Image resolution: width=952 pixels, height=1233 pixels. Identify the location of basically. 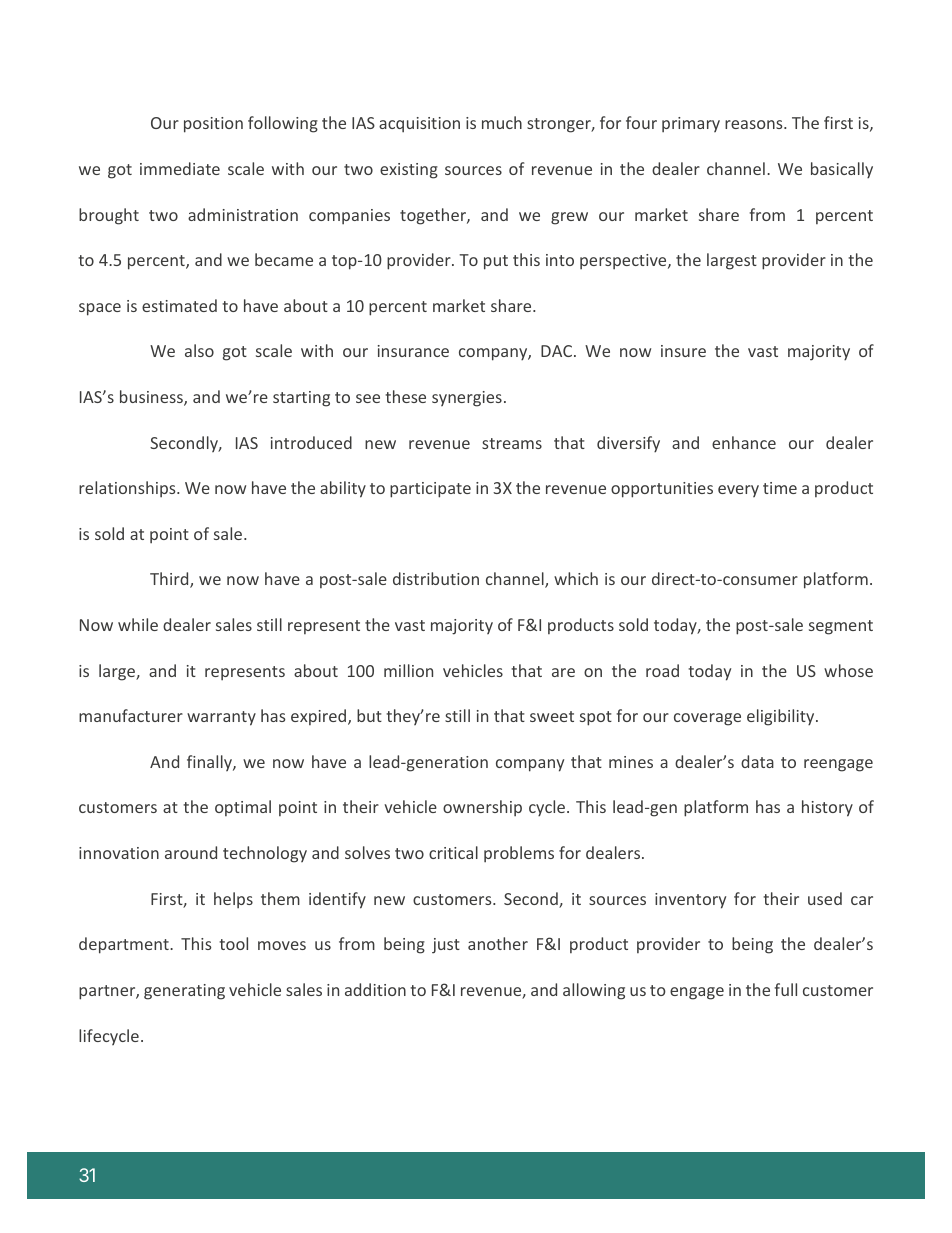
(842, 170).
